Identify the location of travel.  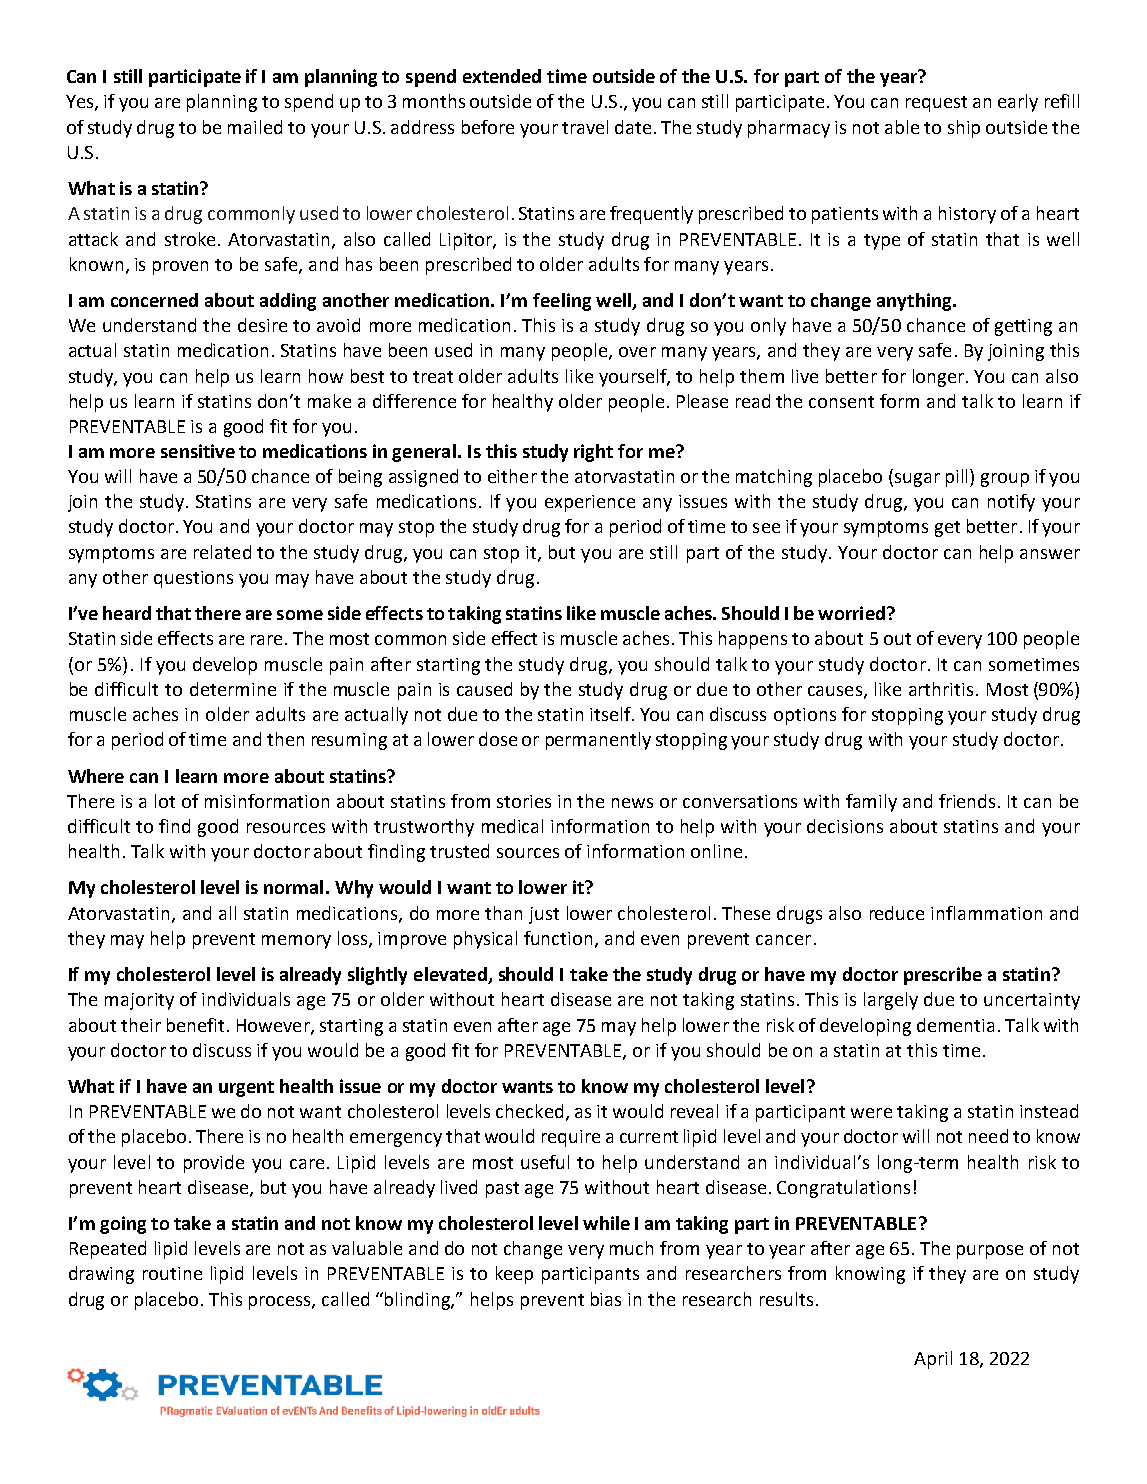
(585, 127).
